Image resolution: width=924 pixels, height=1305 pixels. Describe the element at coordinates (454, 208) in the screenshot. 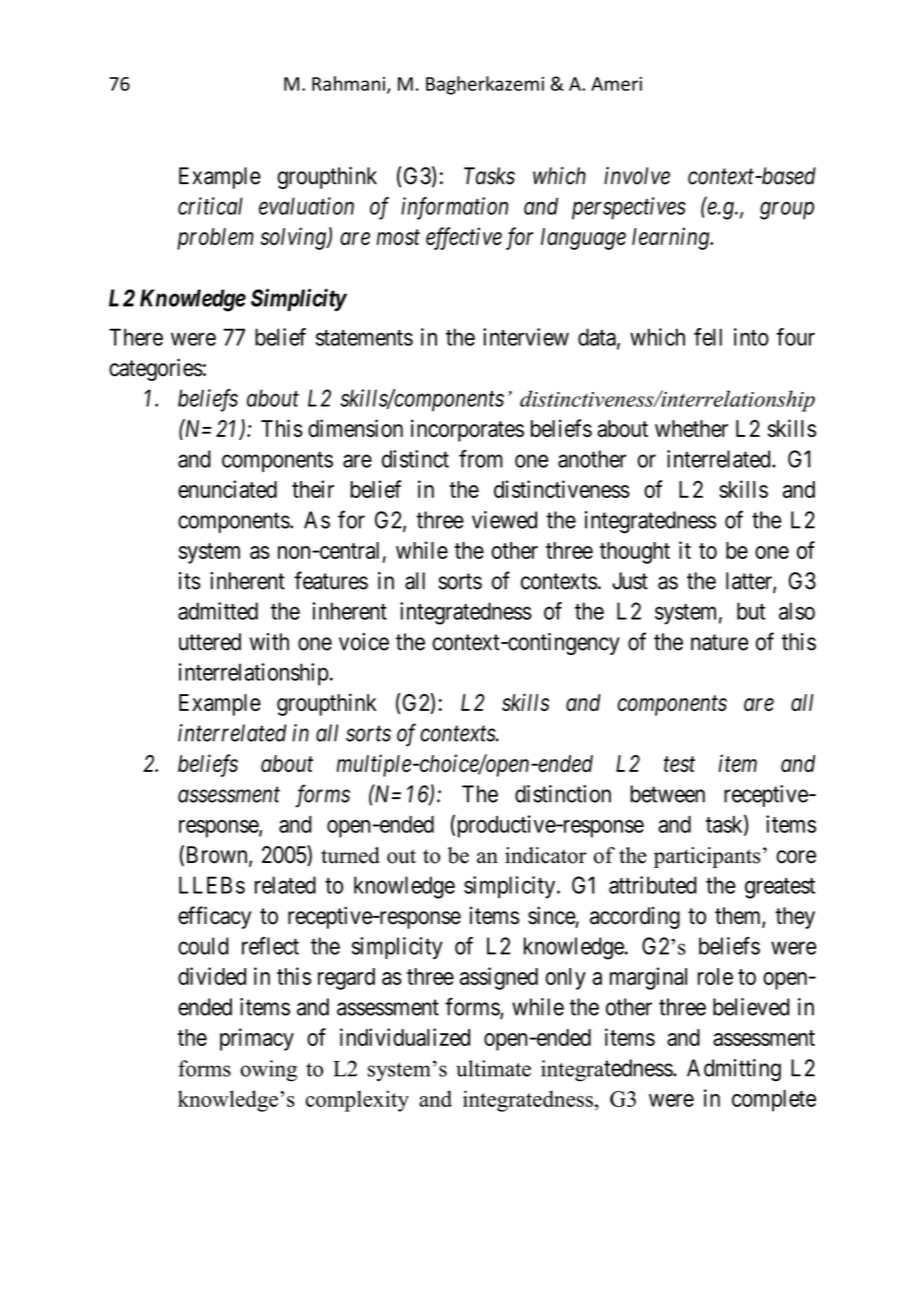

I see `information` at that location.
